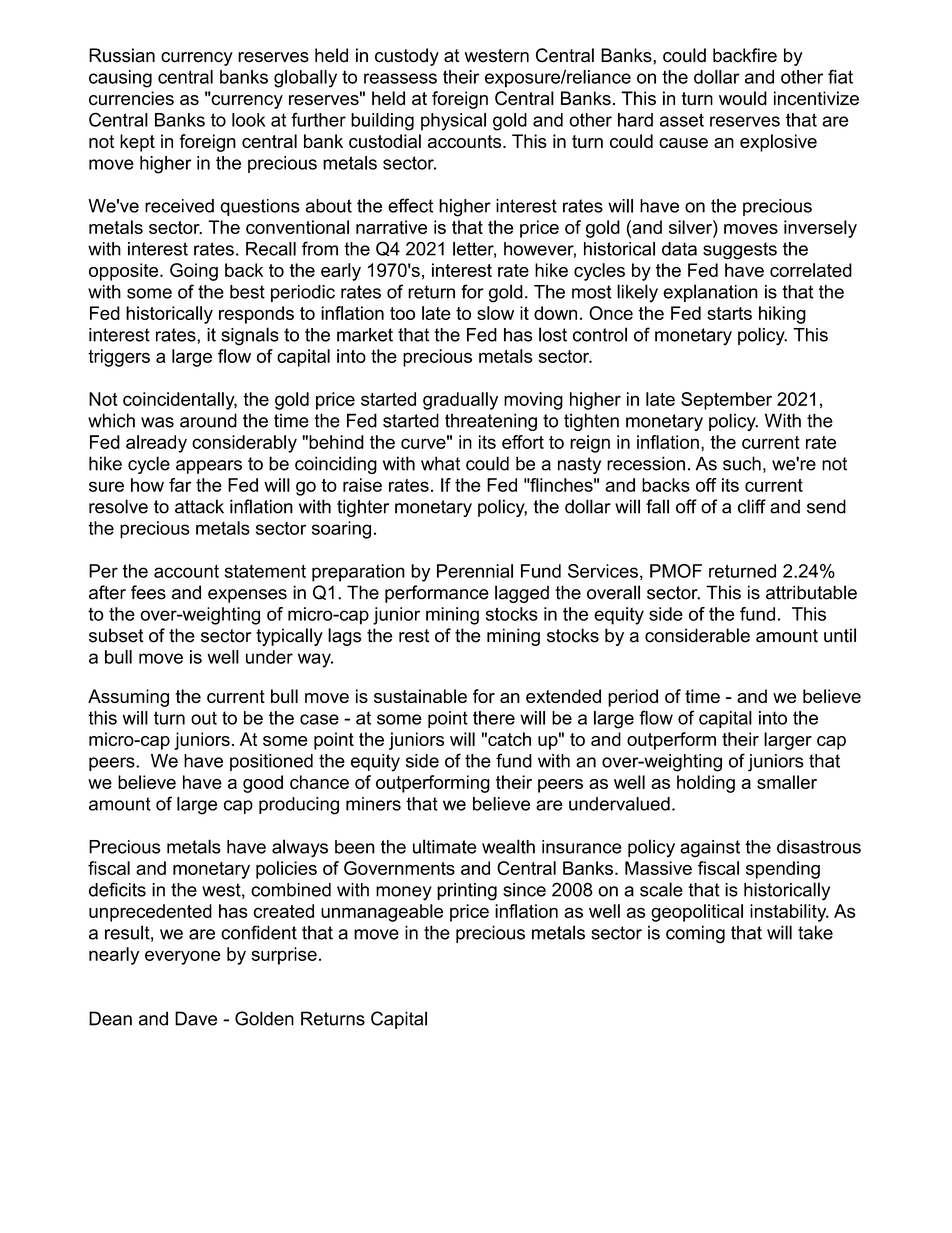  Describe the element at coordinates (453, 122) in the page. I see `physical` at that location.
